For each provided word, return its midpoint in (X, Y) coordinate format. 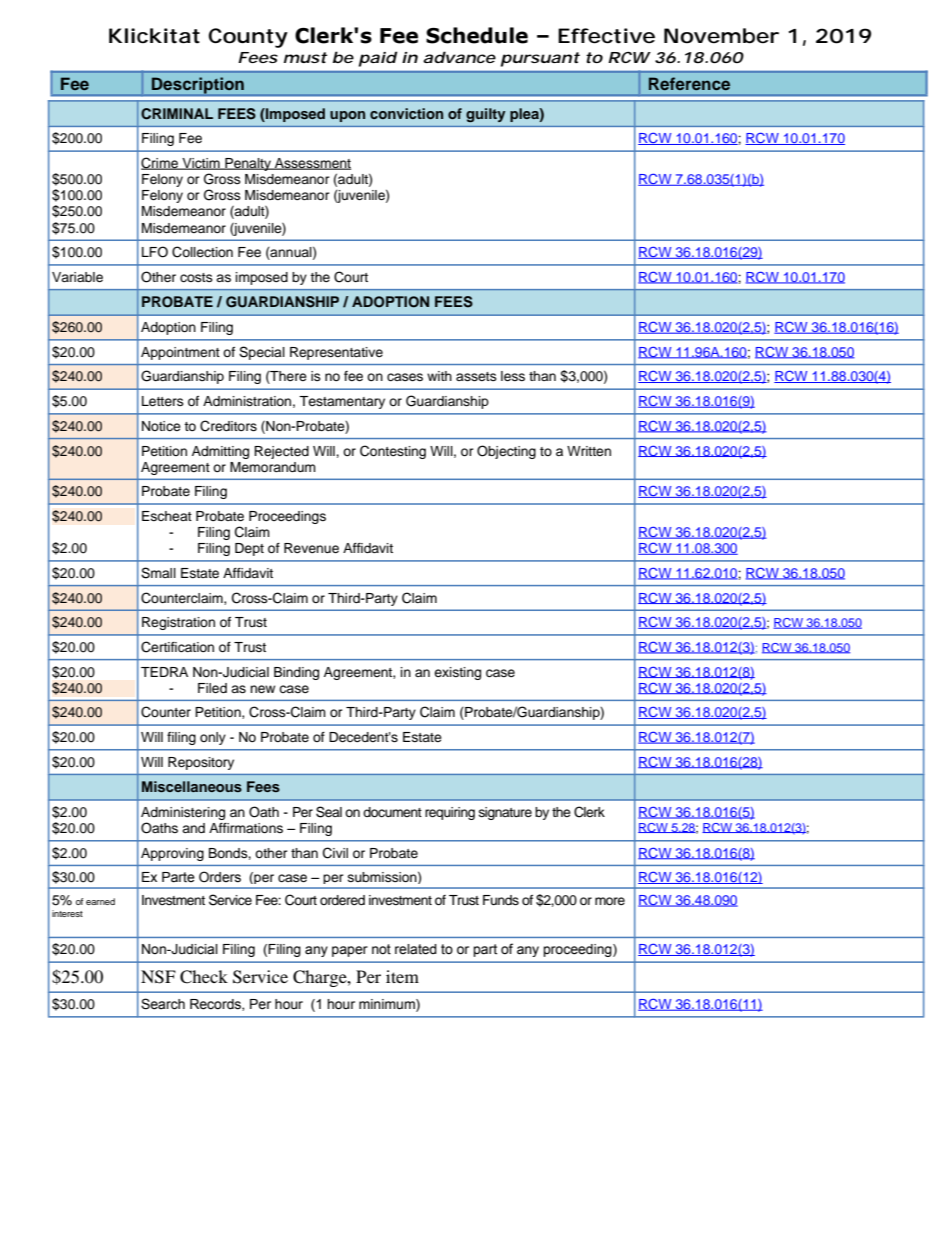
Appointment (180, 353)
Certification (177, 647)
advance (459, 57)
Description (198, 86)
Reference (689, 83)
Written (589, 451)
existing (457, 673)
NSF (158, 977)
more (610, 901)
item (402, 976)
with (439, 376)
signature (505, 813)
